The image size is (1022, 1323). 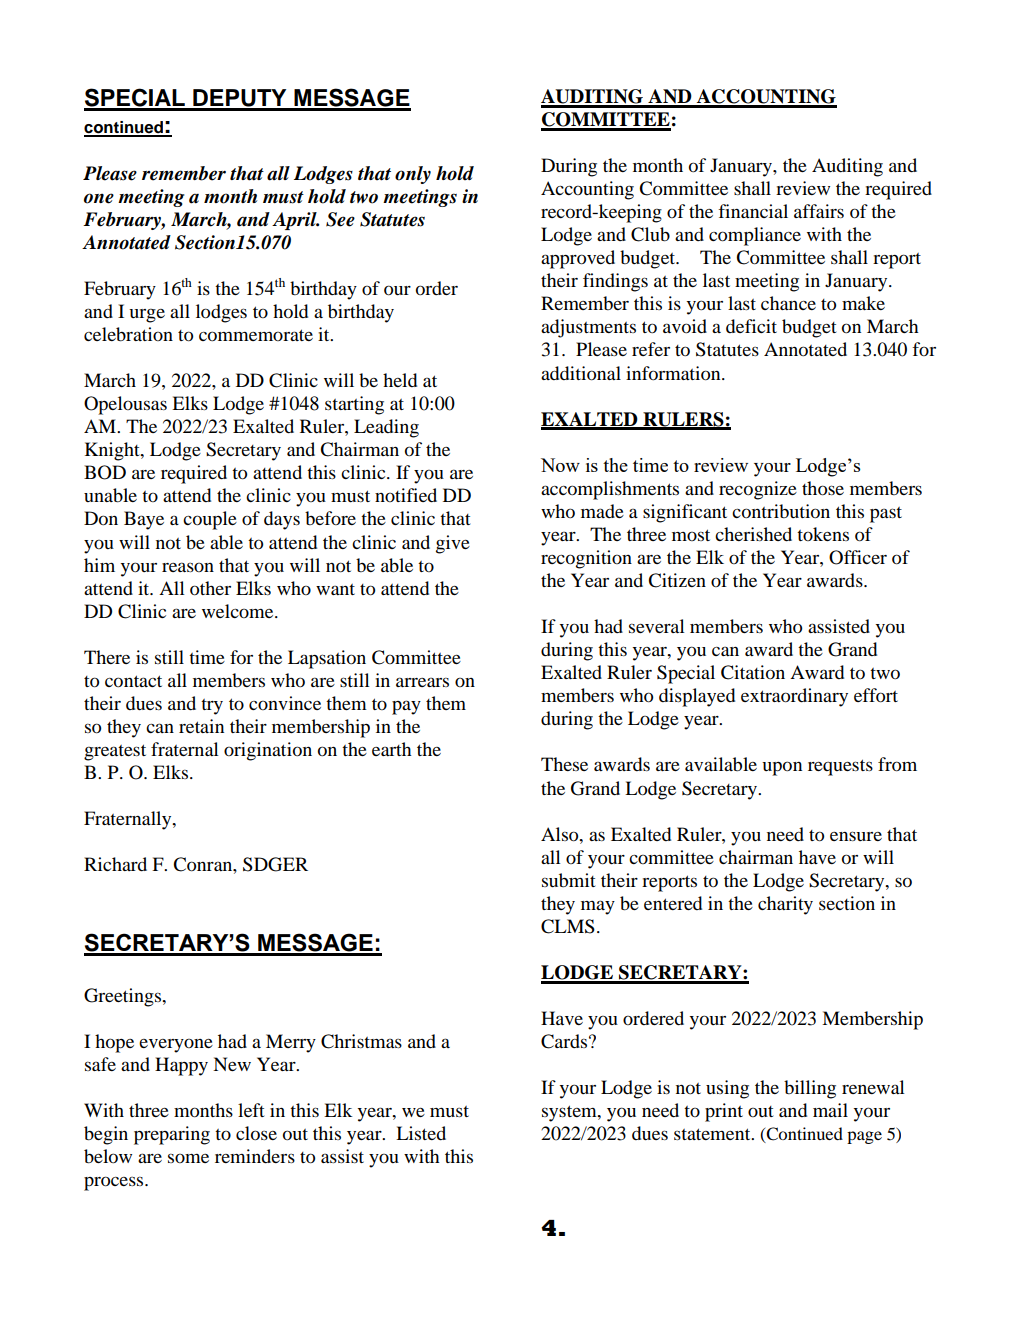 I want to click on upon, so click(x=782, y=768).
